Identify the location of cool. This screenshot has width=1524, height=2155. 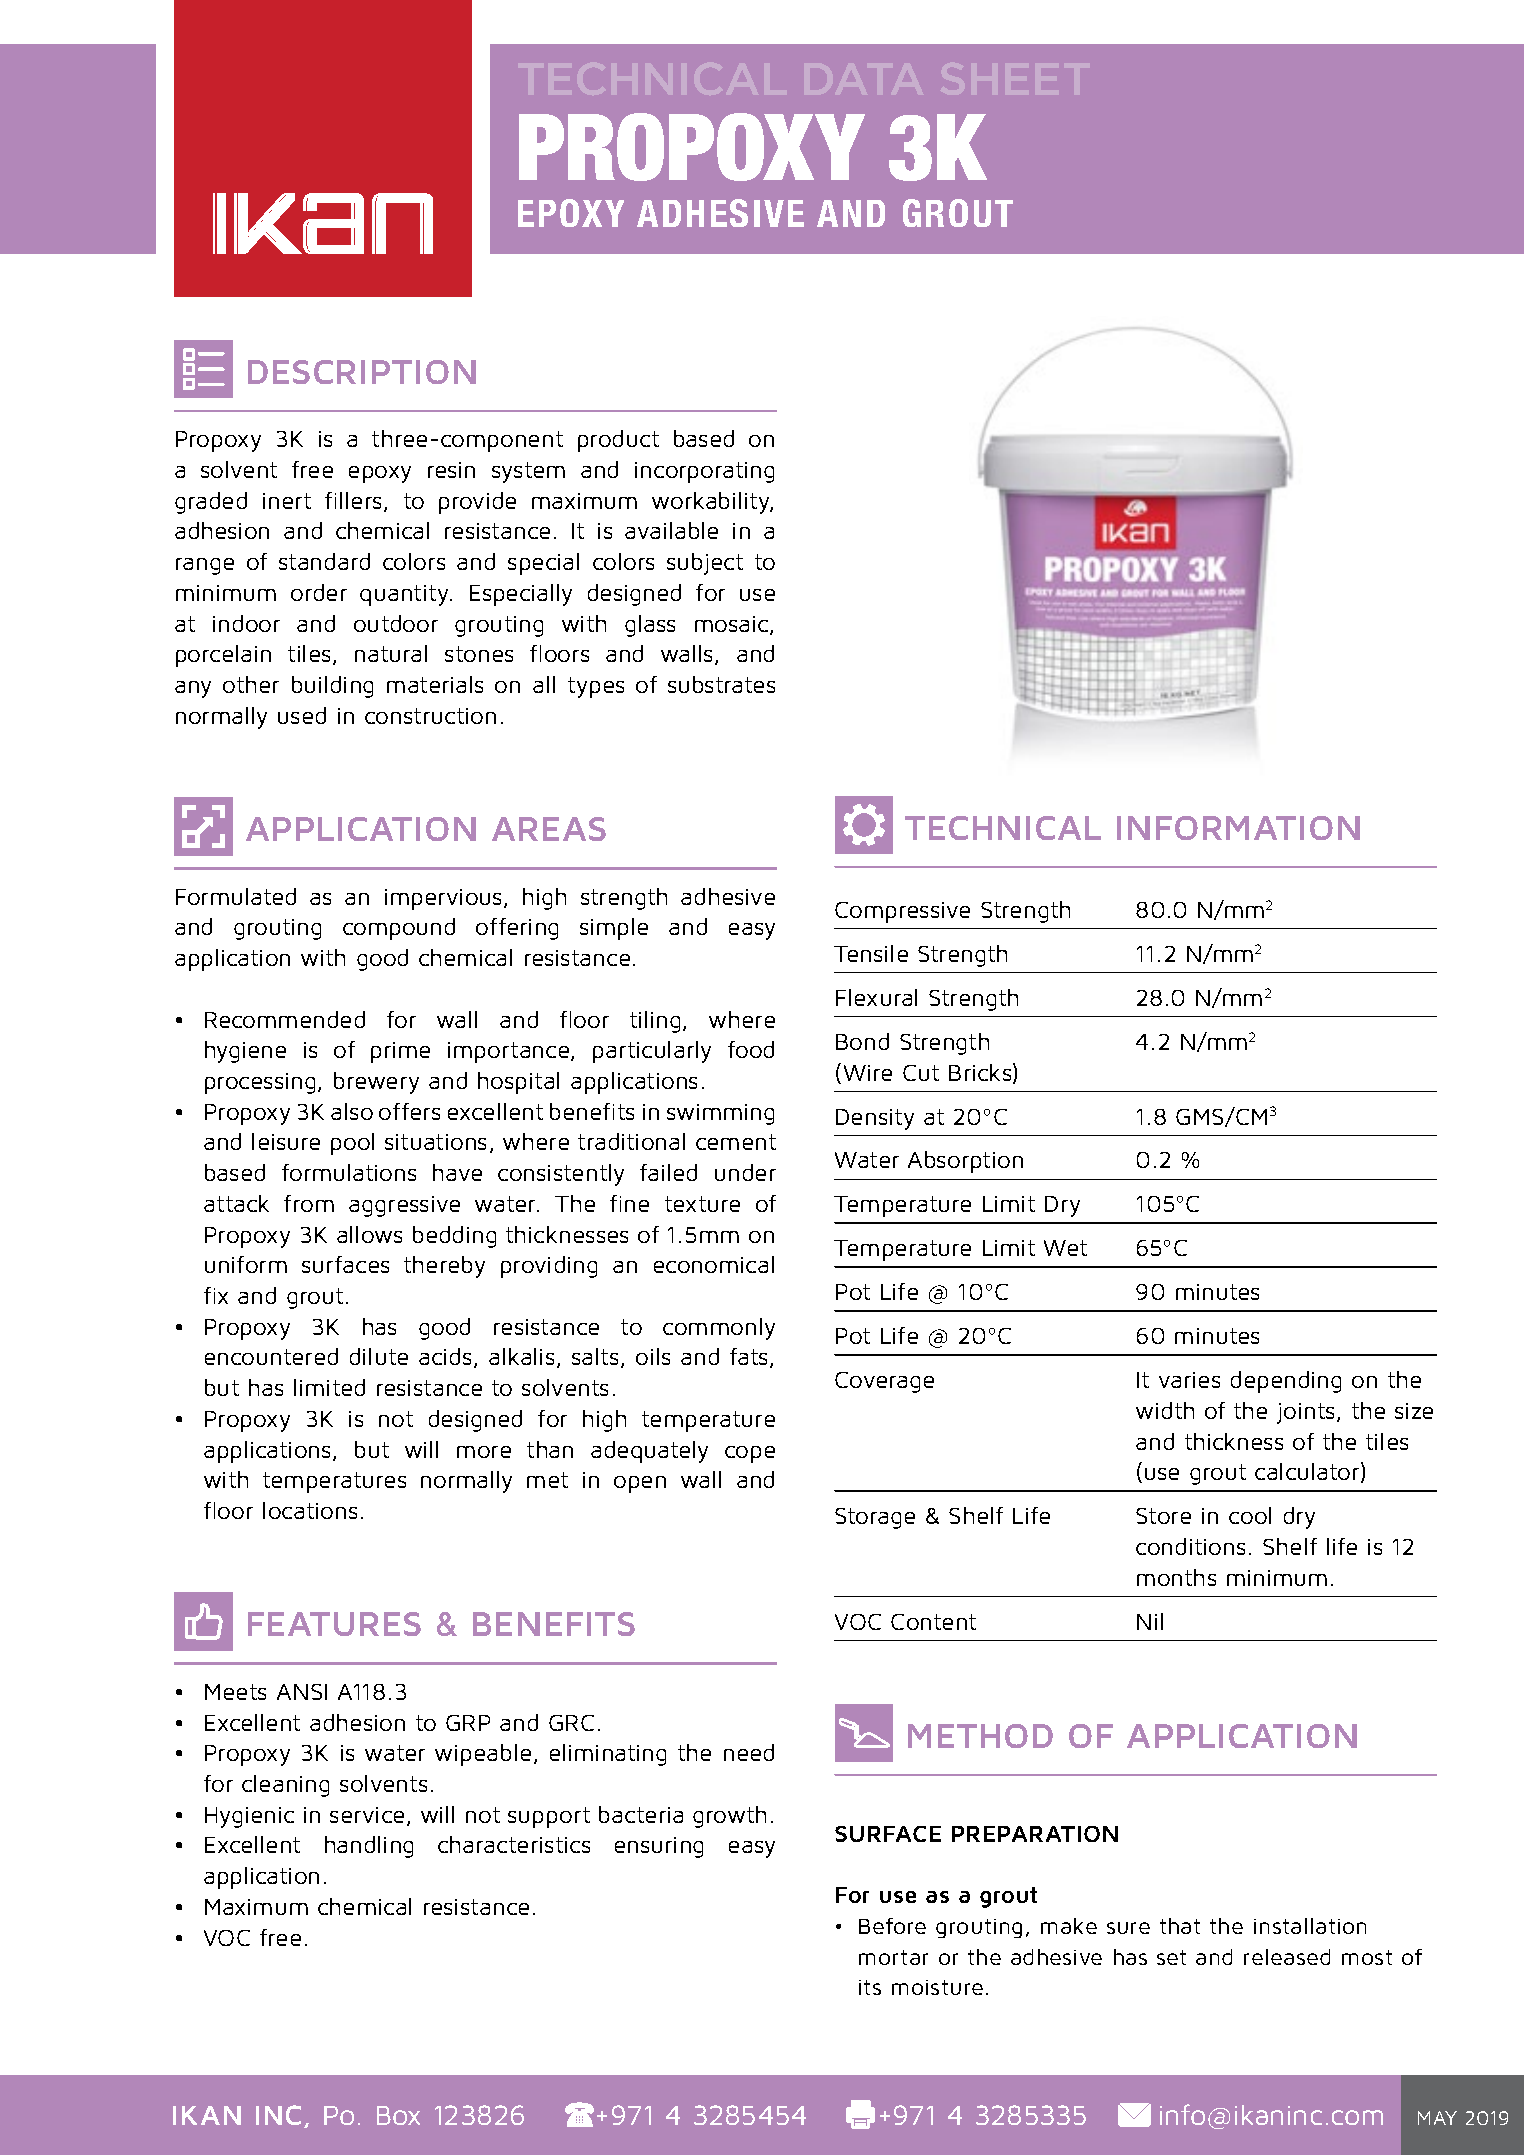
(1250, 1515).
